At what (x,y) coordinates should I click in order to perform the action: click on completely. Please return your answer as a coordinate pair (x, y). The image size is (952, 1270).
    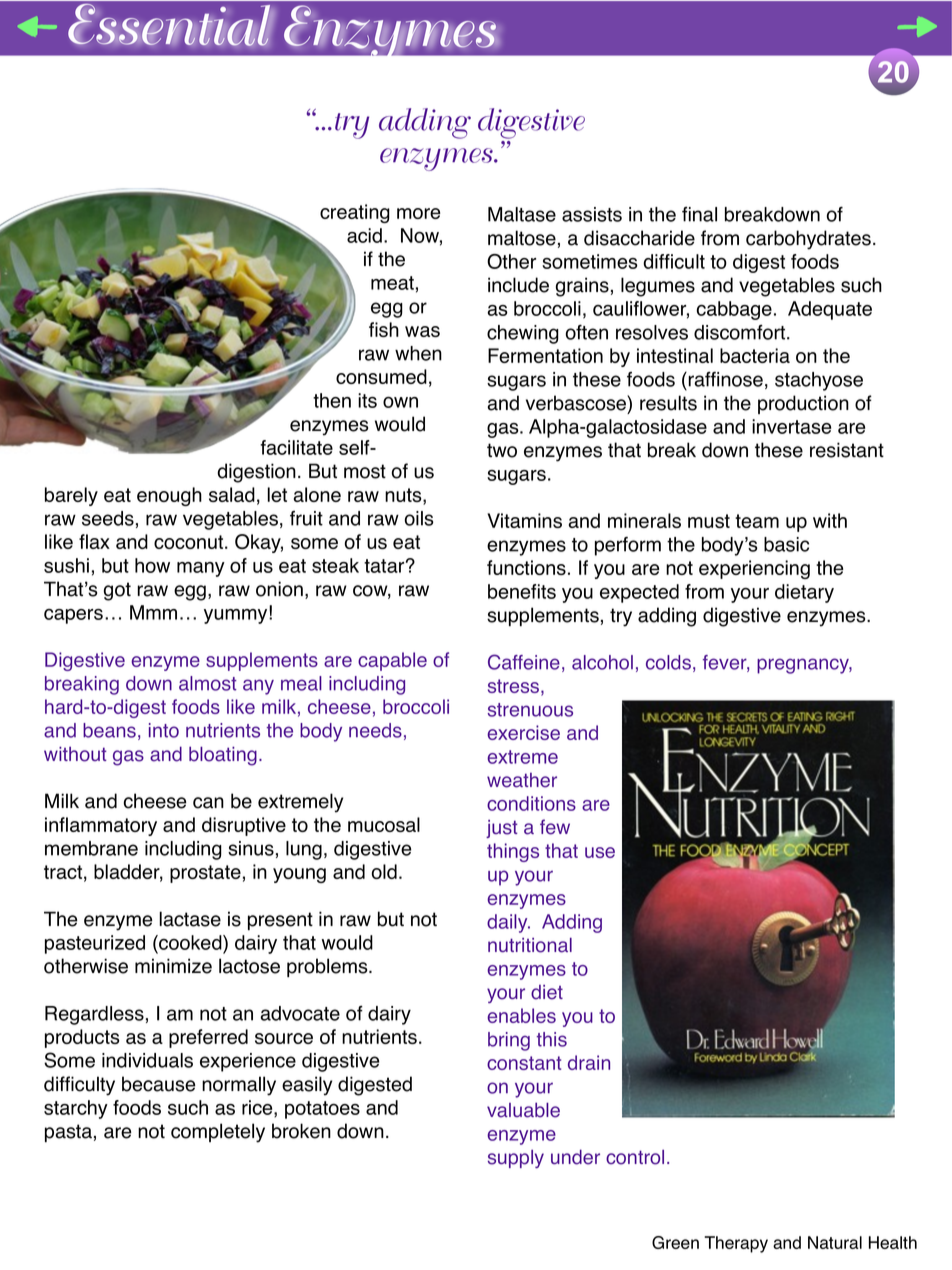
    Looking at the image, I should click on (218, 1133).
